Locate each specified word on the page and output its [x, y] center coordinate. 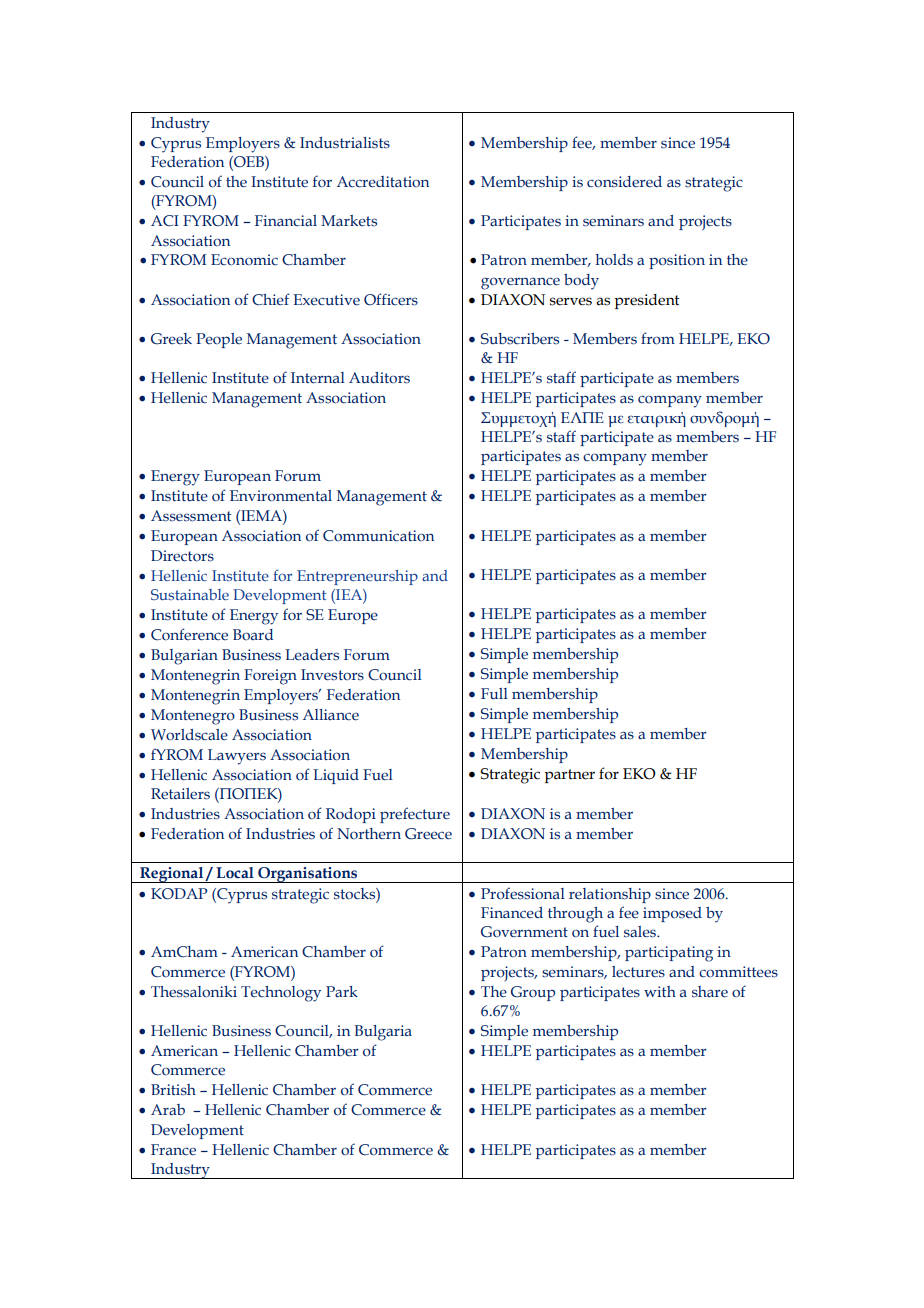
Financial [286, 221]
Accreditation [383, 181]
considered [624, 182]
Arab [168, 1110]
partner [569, 776]
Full [494, 693]
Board [253, 634]
